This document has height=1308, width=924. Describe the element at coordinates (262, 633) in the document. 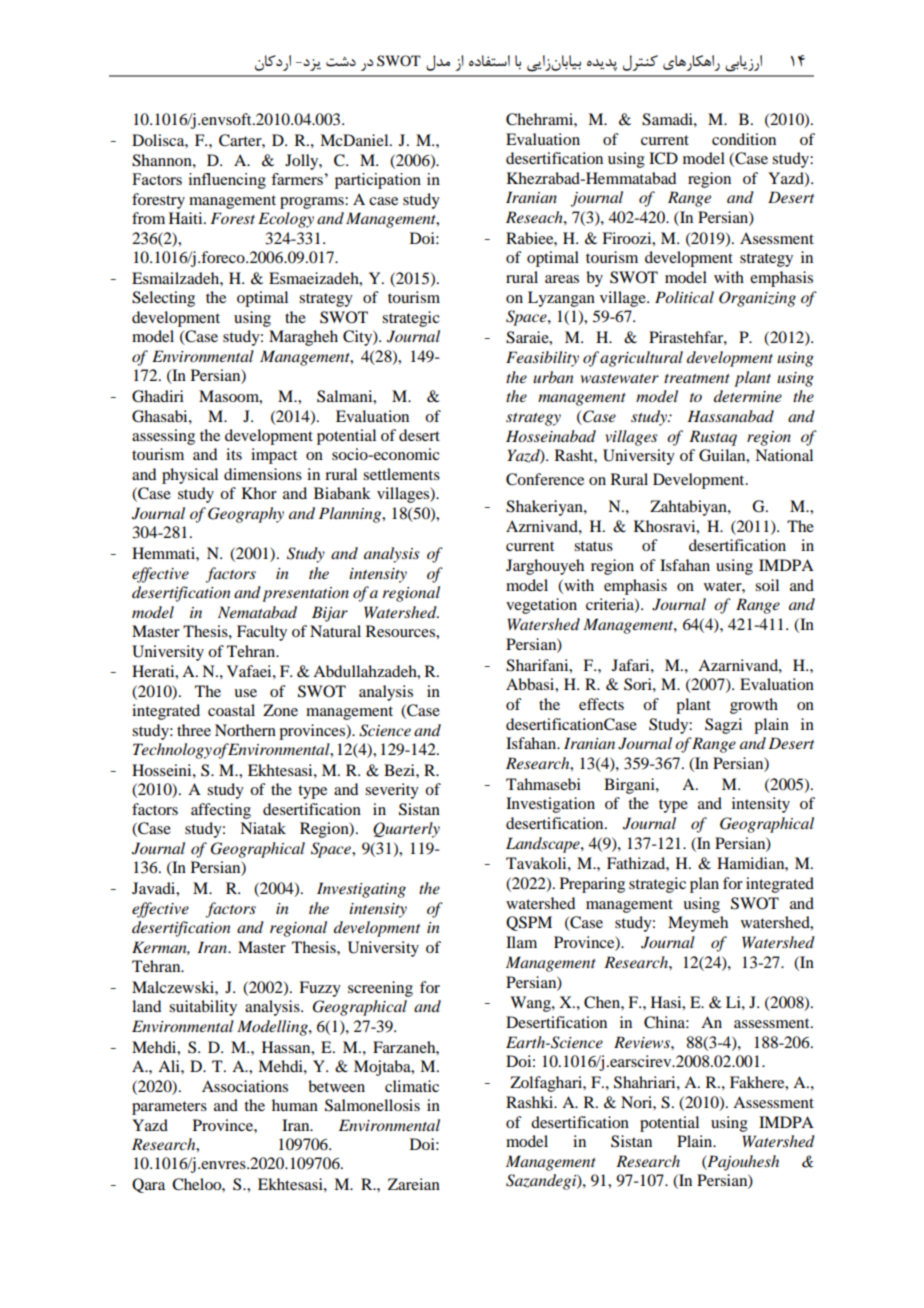

I see `Faculty` at that location.
